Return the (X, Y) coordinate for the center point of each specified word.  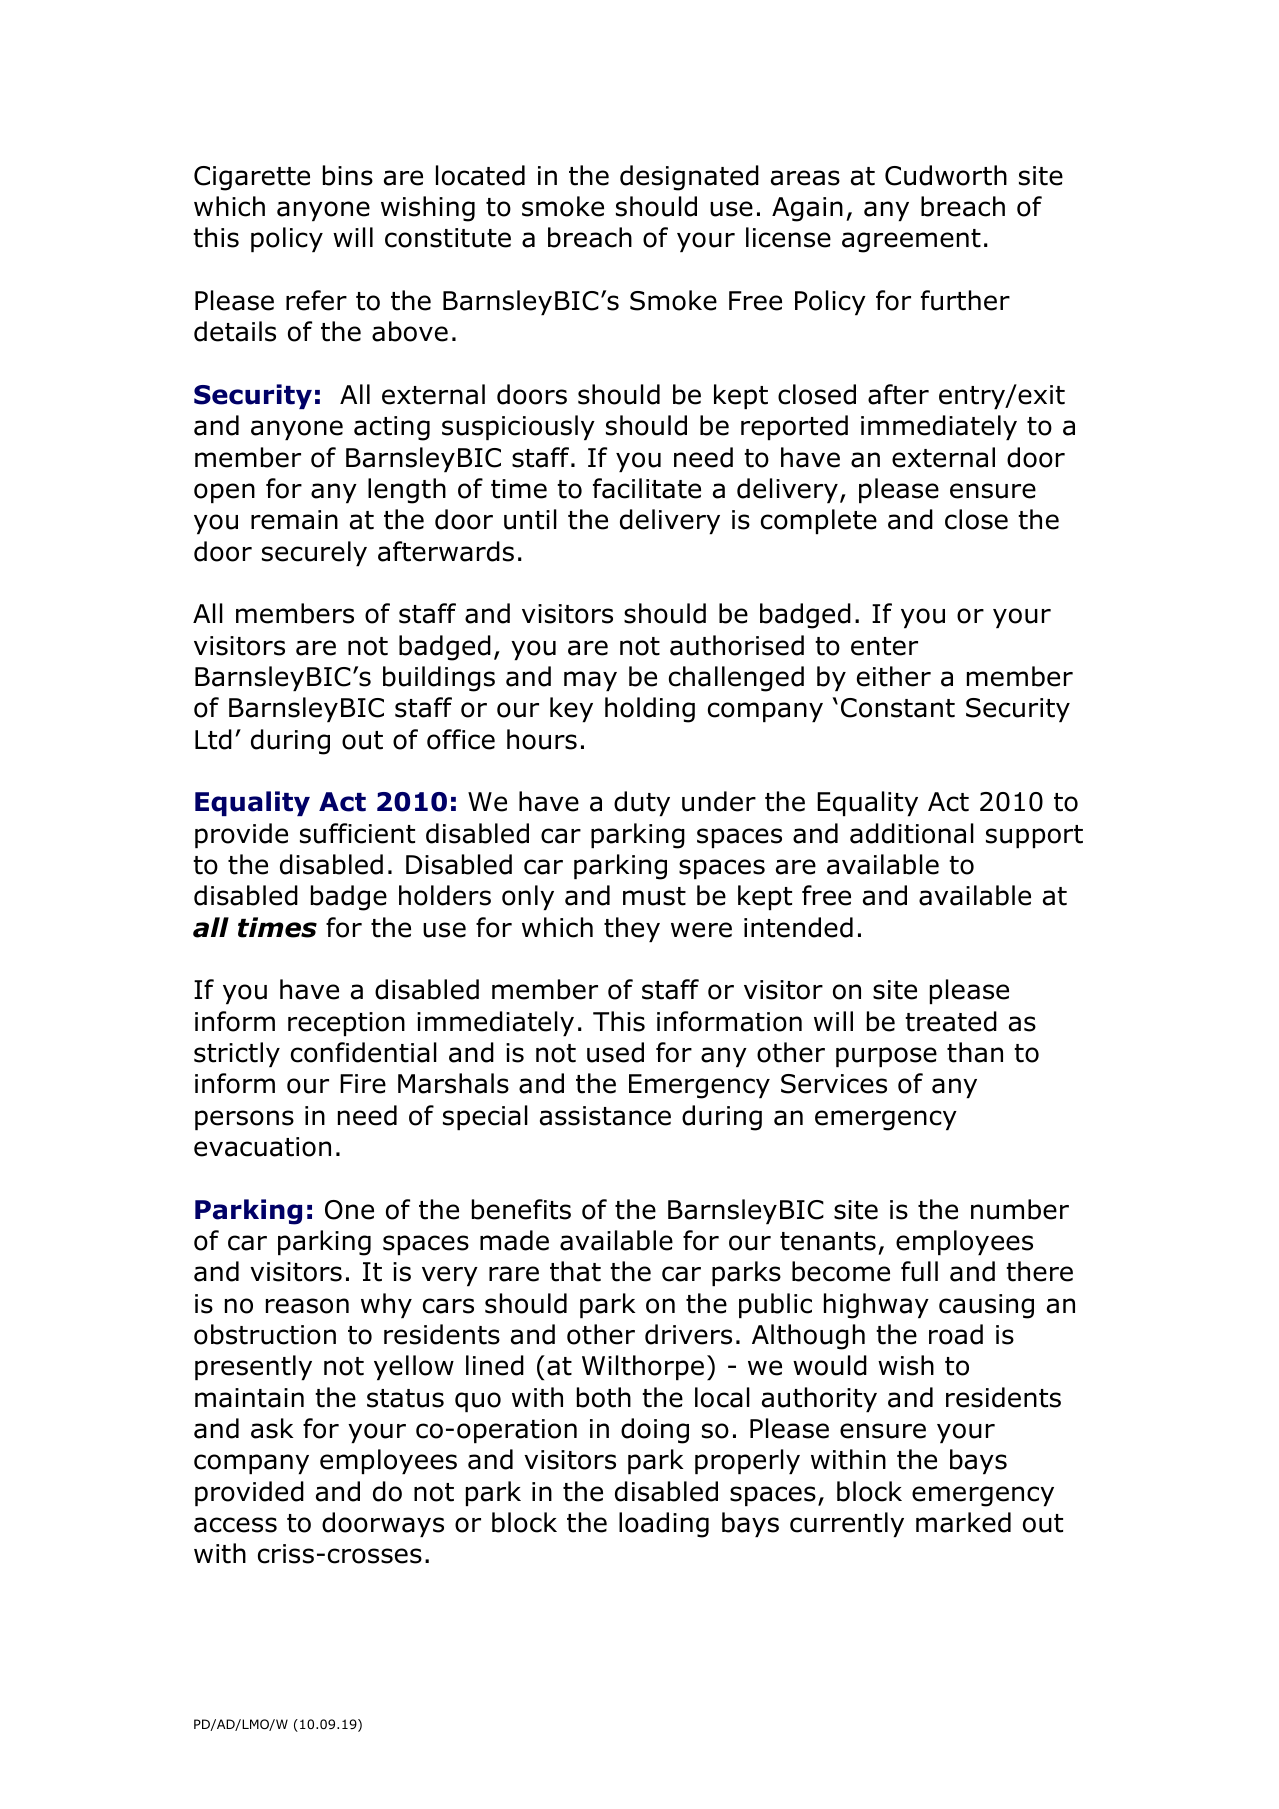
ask (272, 1428)
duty (642, 803)
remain (294, 520)
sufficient (357, 833)
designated (689, 178)
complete (819, 521)
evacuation (262, 1147)
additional (912, 833)
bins (348, 175)
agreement (911, 241)
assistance (605, 1116)
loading (664, 1525)
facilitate (647, 488)
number (1020, 1209)
